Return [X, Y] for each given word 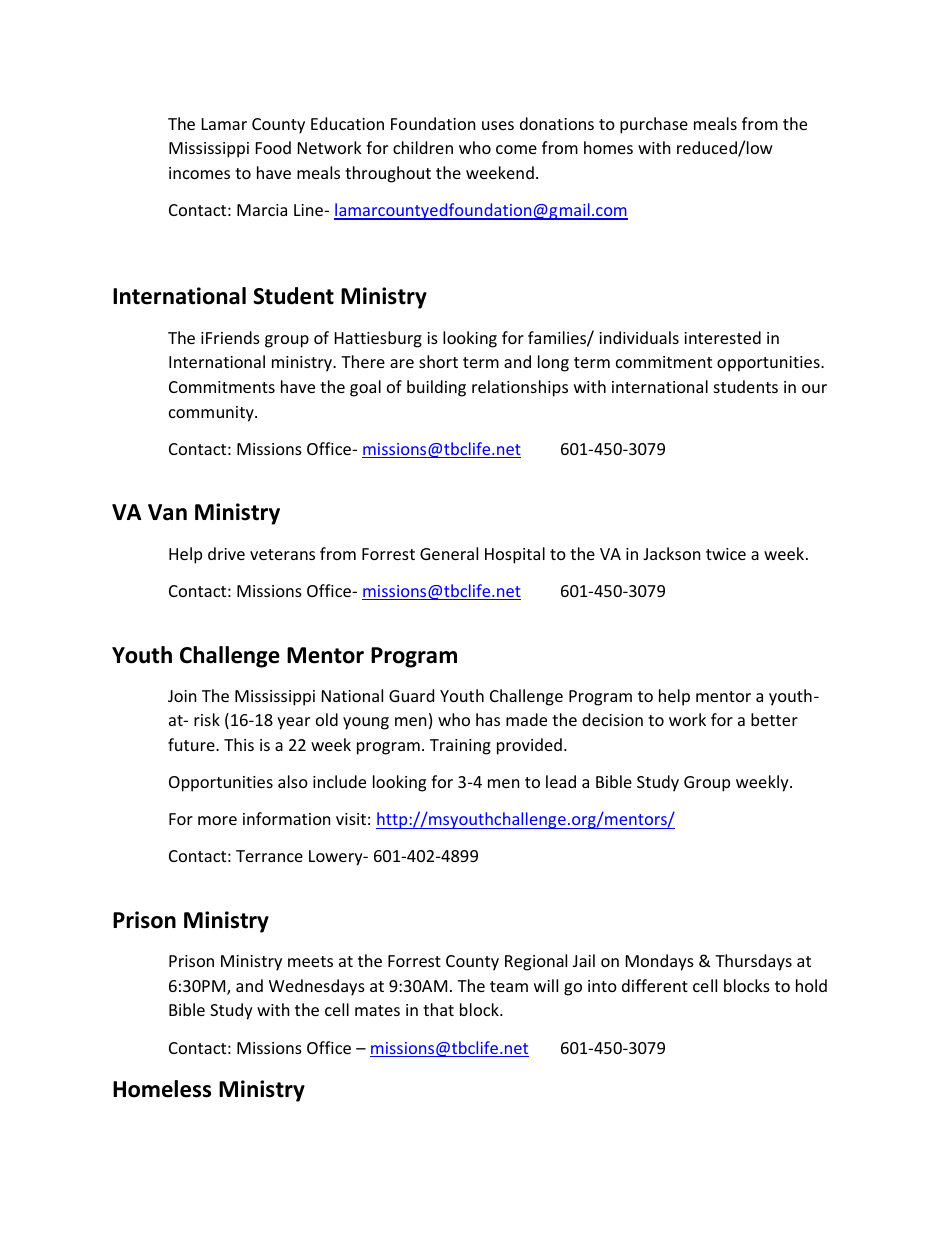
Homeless [162, 1089]
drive [226, 553]
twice [726, 554]
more [217, 820]
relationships [520, 388]
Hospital [515, 555]
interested [722, 337]
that [438, 1009]
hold [811, 985]
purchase [654, 125]
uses [498, 125]
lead [561, 781]
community [212, 414]
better [774, 719]
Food [273, 147]
